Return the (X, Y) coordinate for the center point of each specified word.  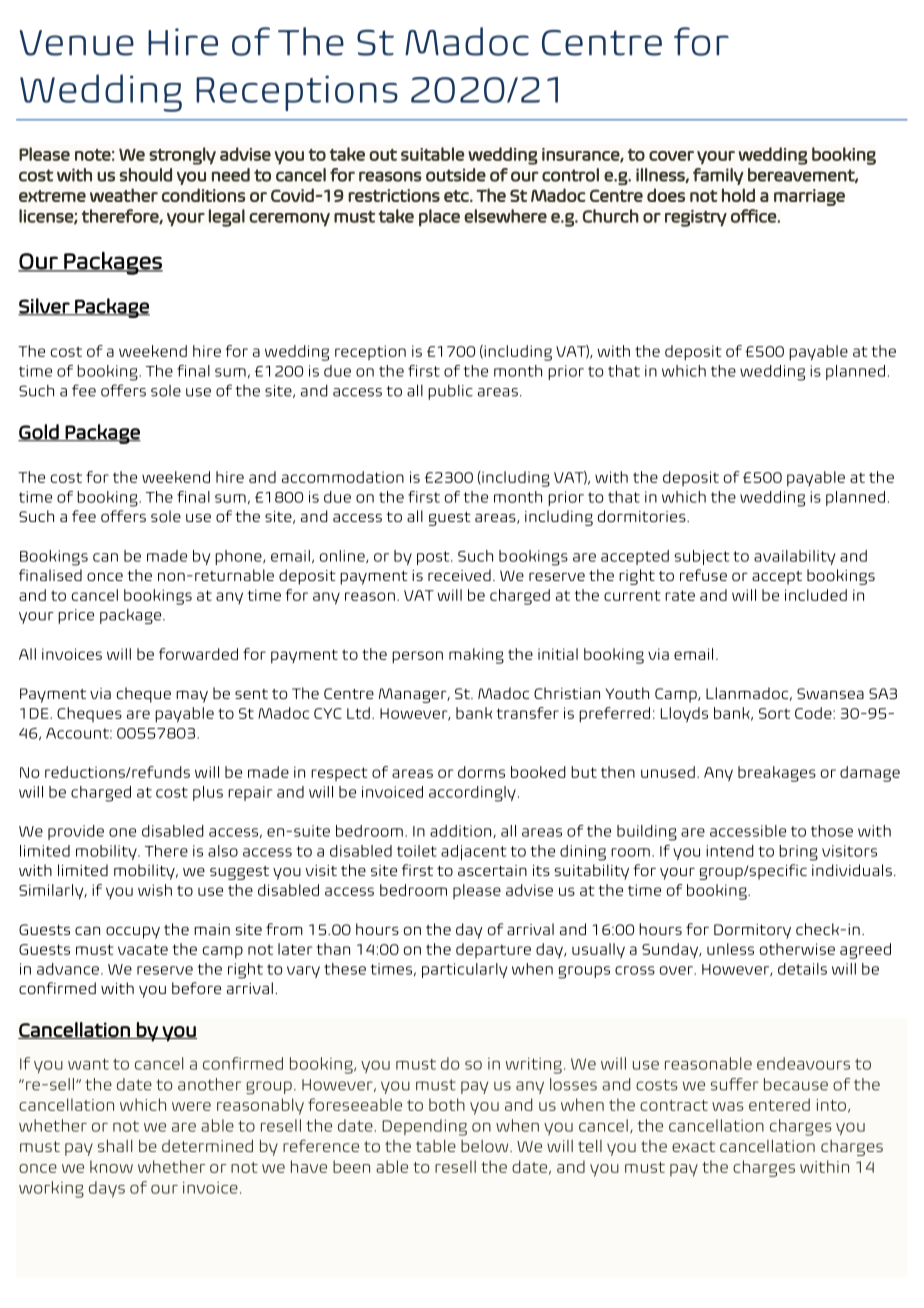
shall (115, 1145)
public (450, 392)
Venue (76, 43)
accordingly (472, 794)
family (718, 176)
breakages (777, 774)
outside (456, 175)
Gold (39, 432)
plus (208, 793)
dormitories (643, 516)
